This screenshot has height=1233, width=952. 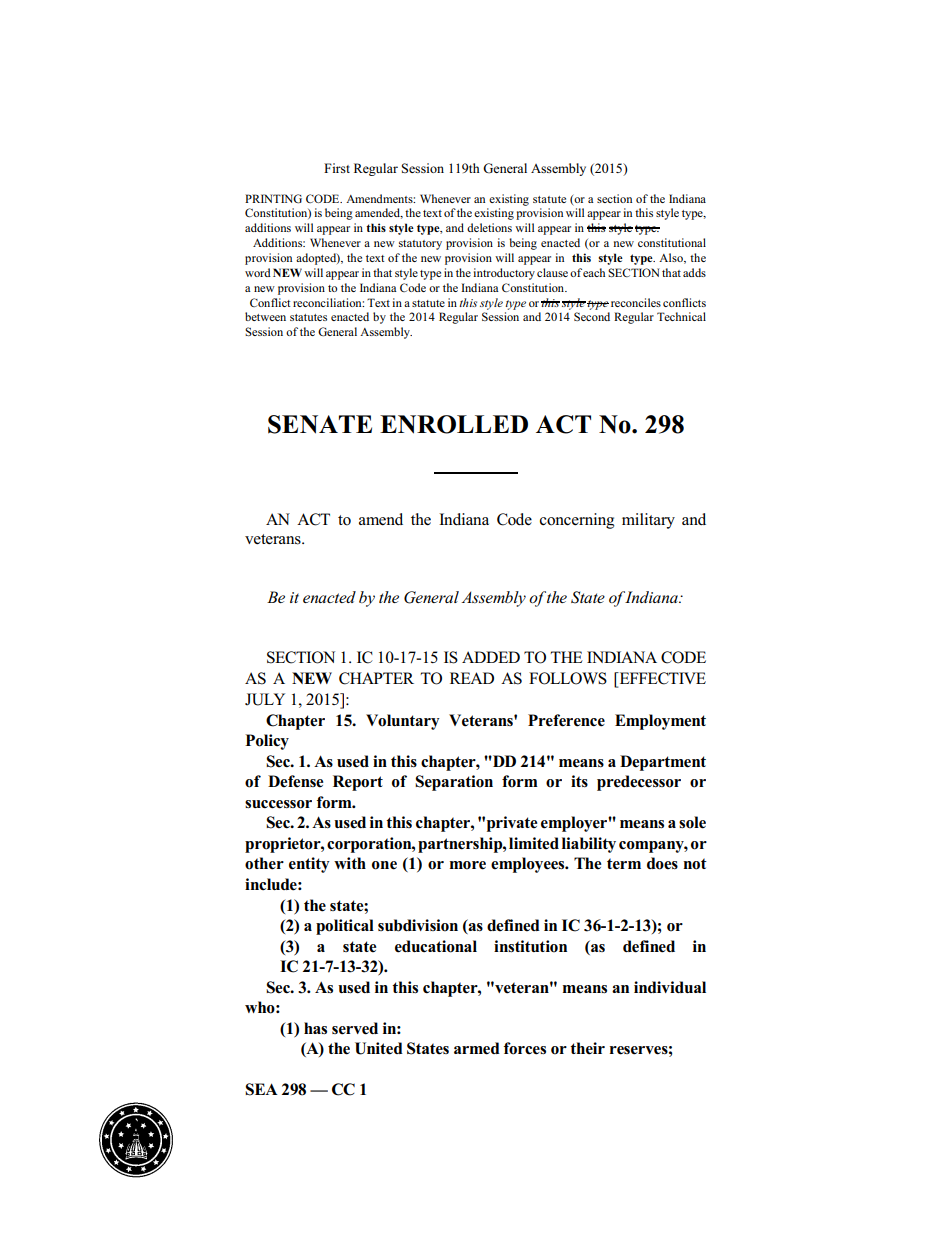 I want to click on more, so click(x=468, y=865).
